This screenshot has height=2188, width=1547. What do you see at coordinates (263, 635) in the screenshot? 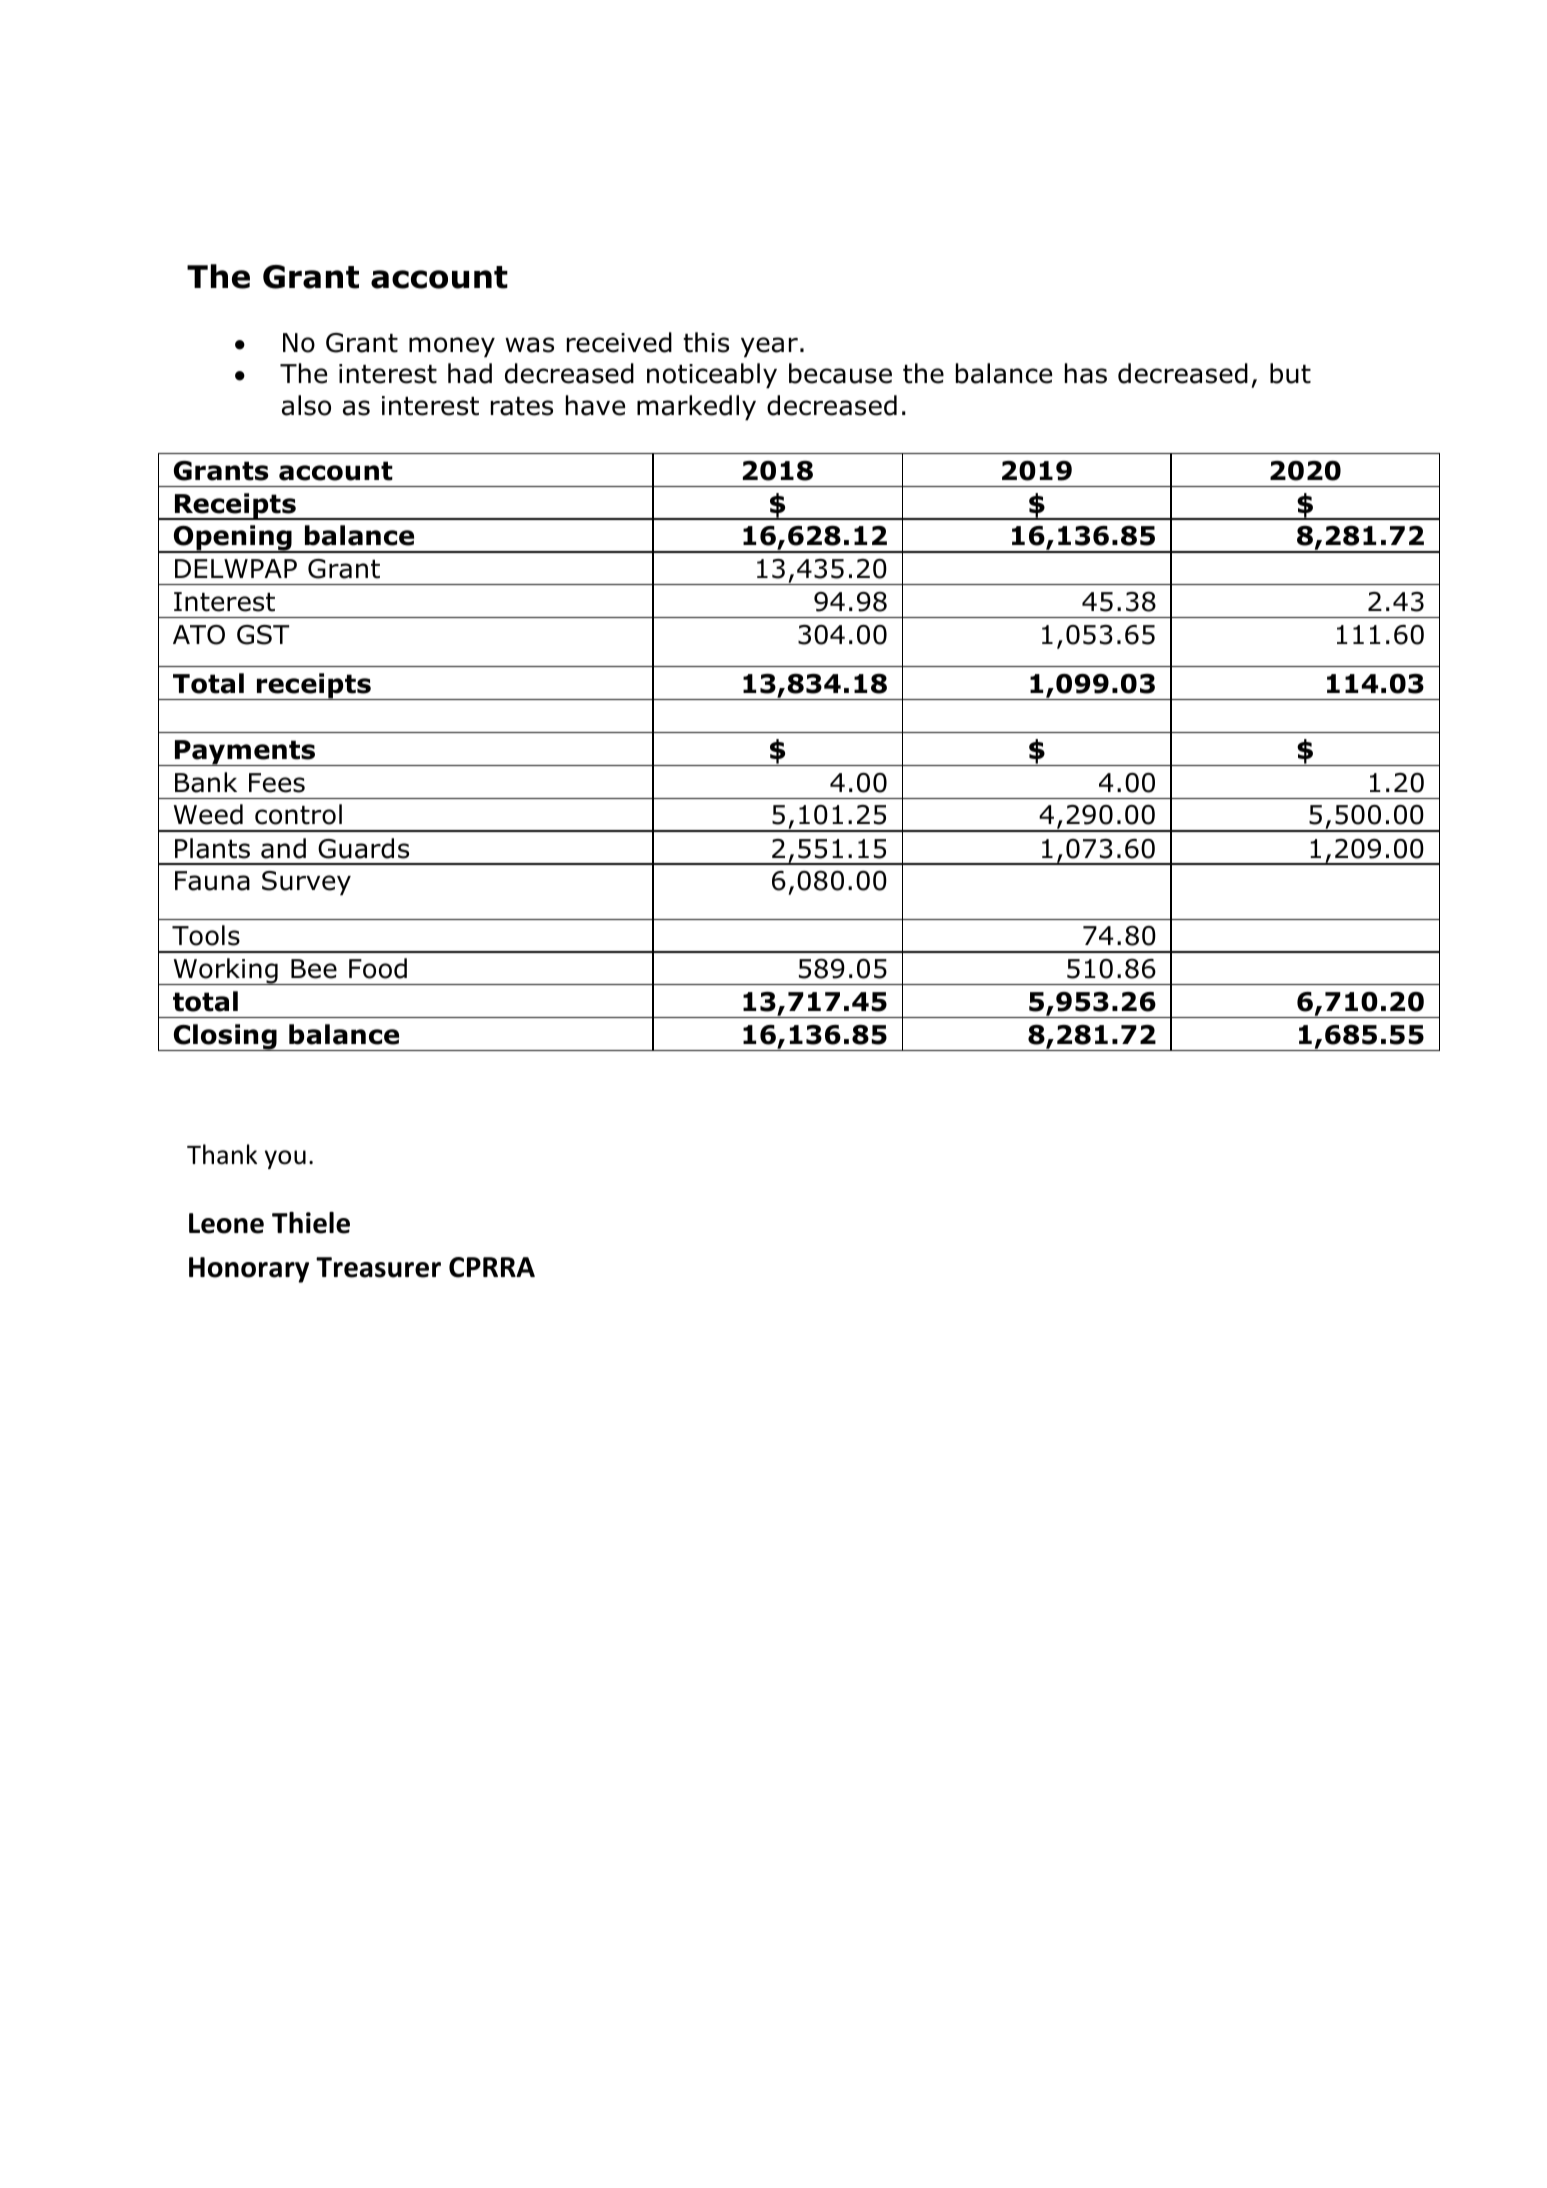
I see `GST` at bounding box center [263, 635].
